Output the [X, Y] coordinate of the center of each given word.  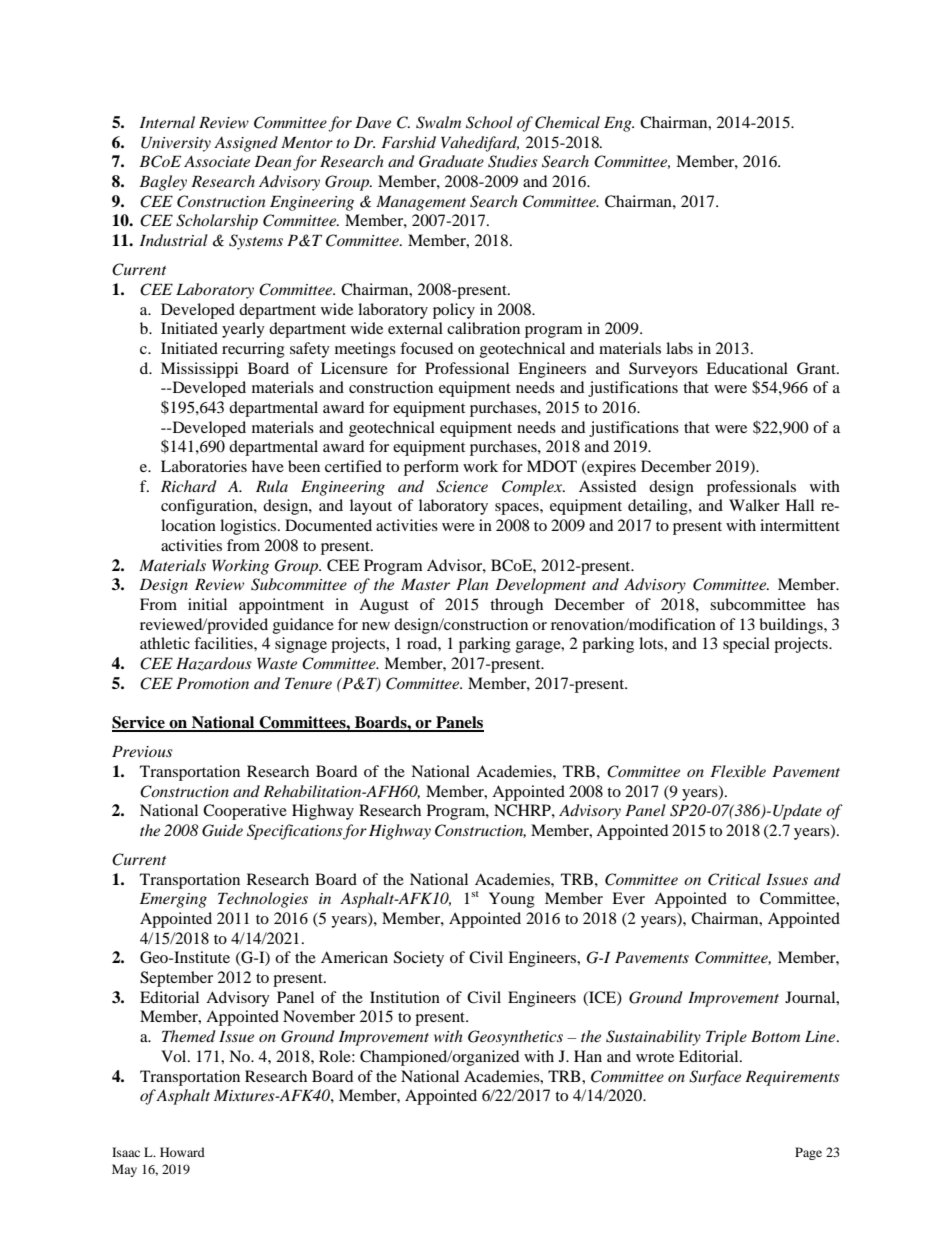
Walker [754, 505]
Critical [734, 879]
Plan [472, 584]
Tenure [308, 683]
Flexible [738, 771]
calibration [483, 328]
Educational [747, 368]
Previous [142, 751]
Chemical [567, 122]
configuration [208, 507]
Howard [182, 1152]
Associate [217, 161]
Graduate [451, 161]
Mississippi [199, 370]
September [176, 979]
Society [419, 959]
